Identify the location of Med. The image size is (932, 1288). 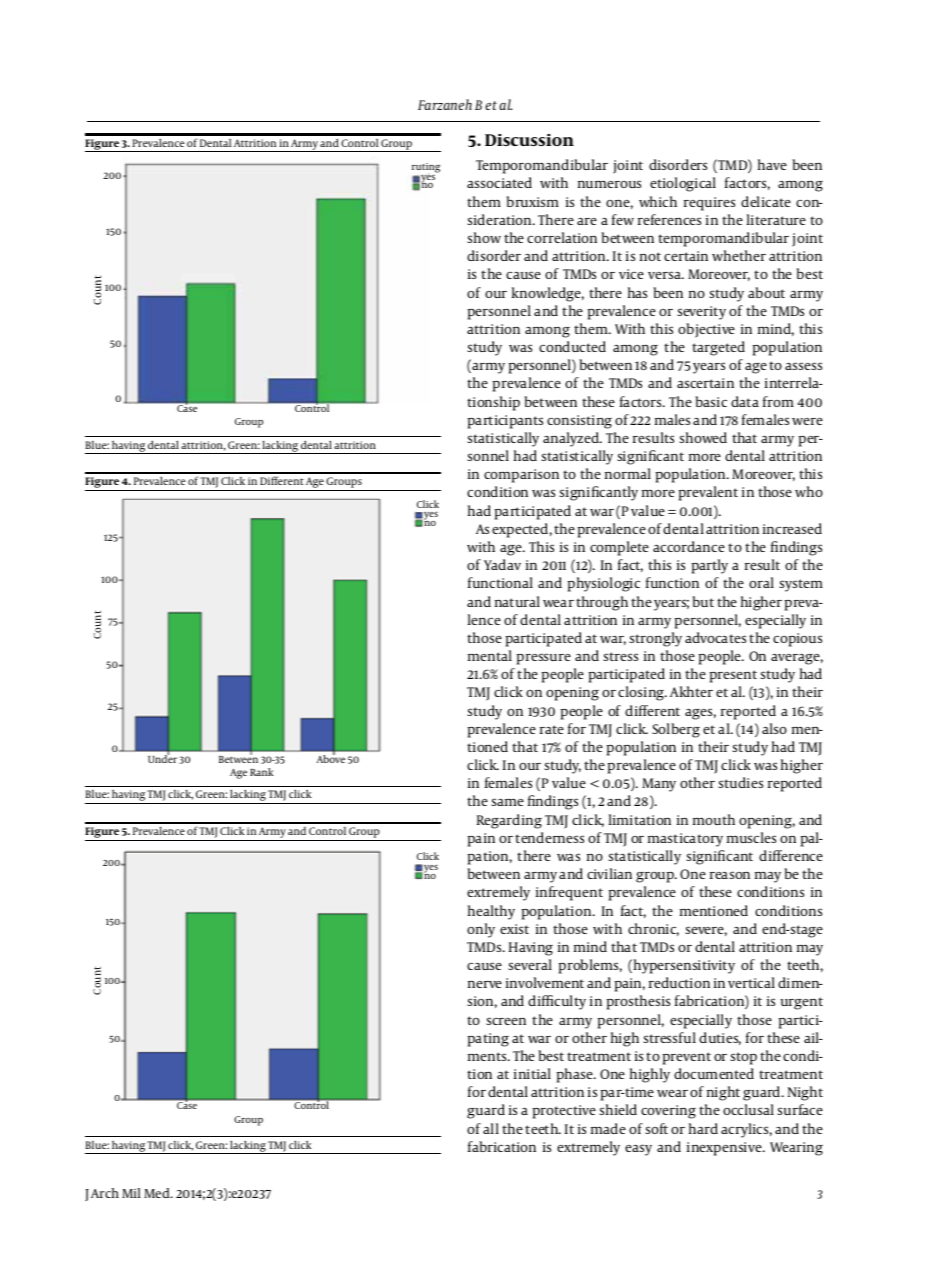
(158, 1193).
